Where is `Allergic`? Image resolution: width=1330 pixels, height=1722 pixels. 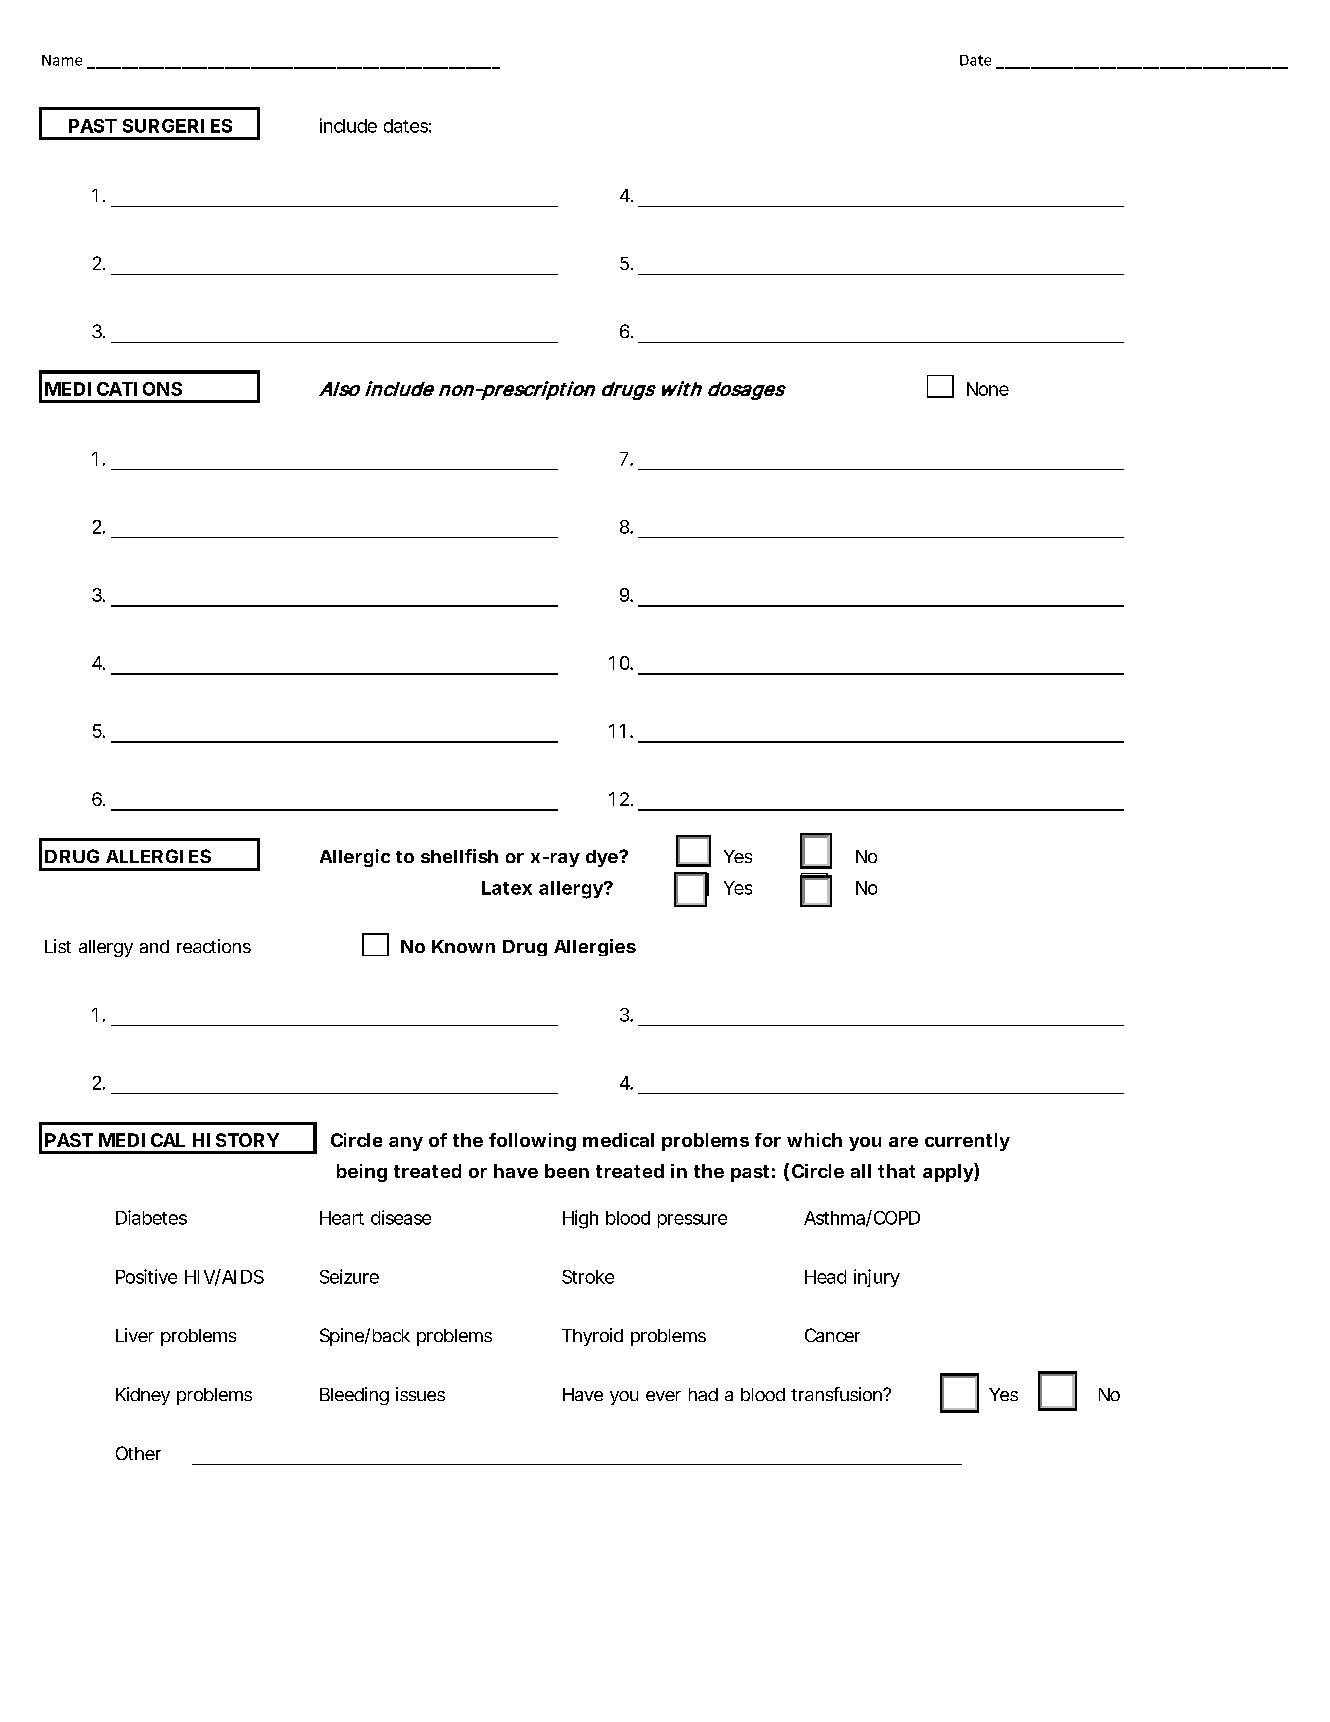
Allergic is located at coordinates (355, 858).
